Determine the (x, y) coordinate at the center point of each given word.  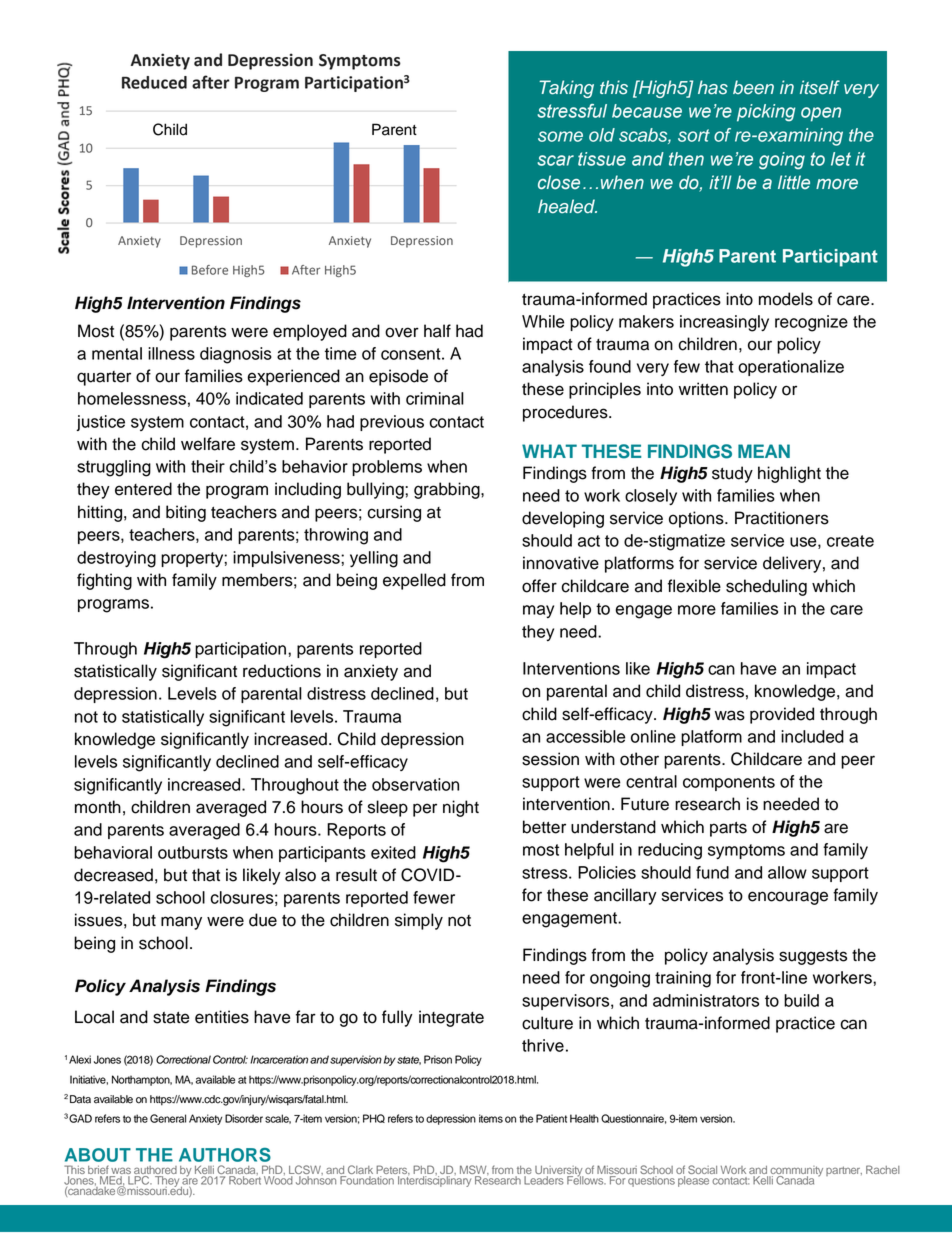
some (560, 136)
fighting (104, 581)
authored (155, 1171)
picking (766, 113)
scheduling (766, 587)
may (538, 611)
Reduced (154, 82)
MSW (474, 1171)
